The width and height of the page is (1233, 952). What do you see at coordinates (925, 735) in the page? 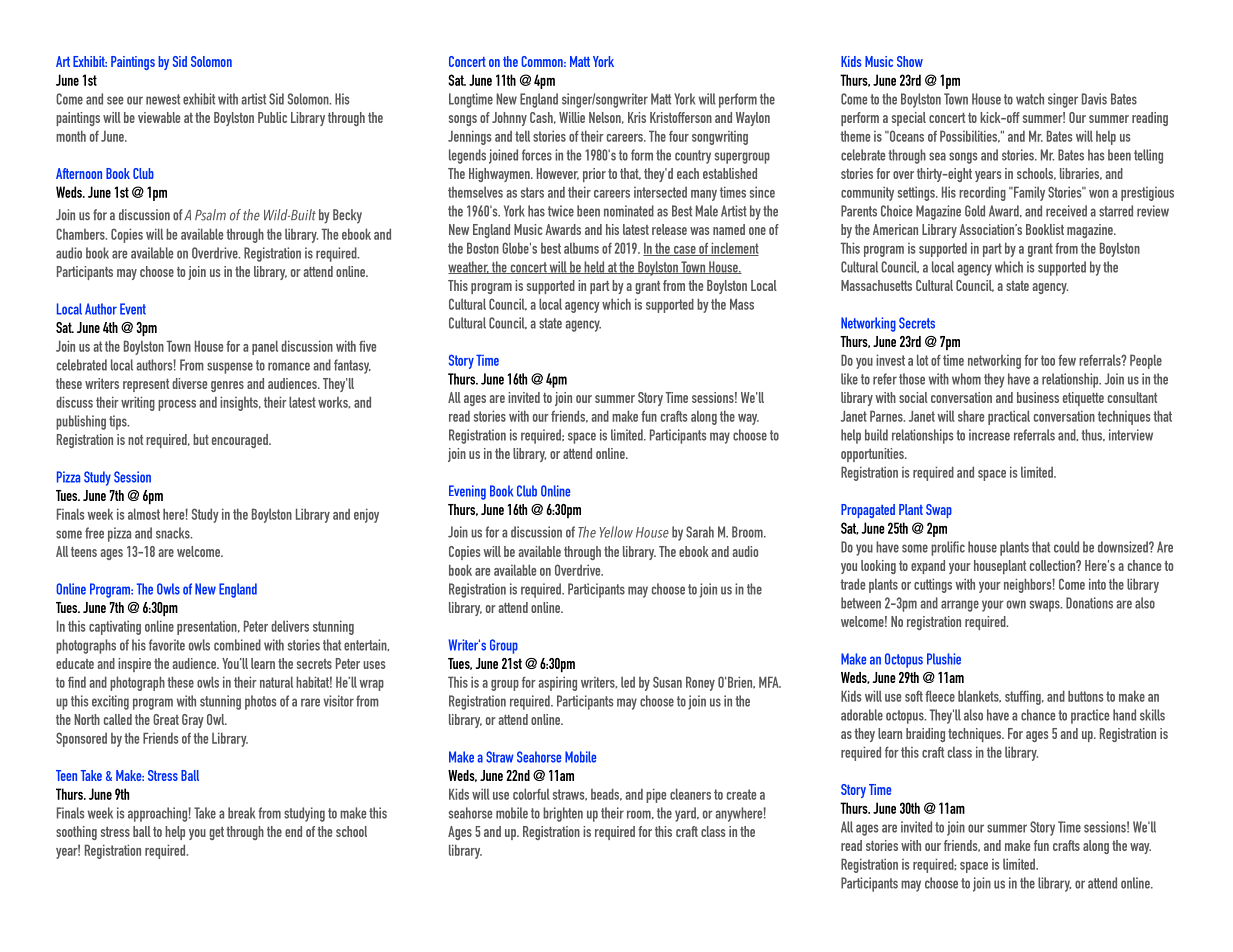
I see `braiding` at bounding box center [925, 735].
